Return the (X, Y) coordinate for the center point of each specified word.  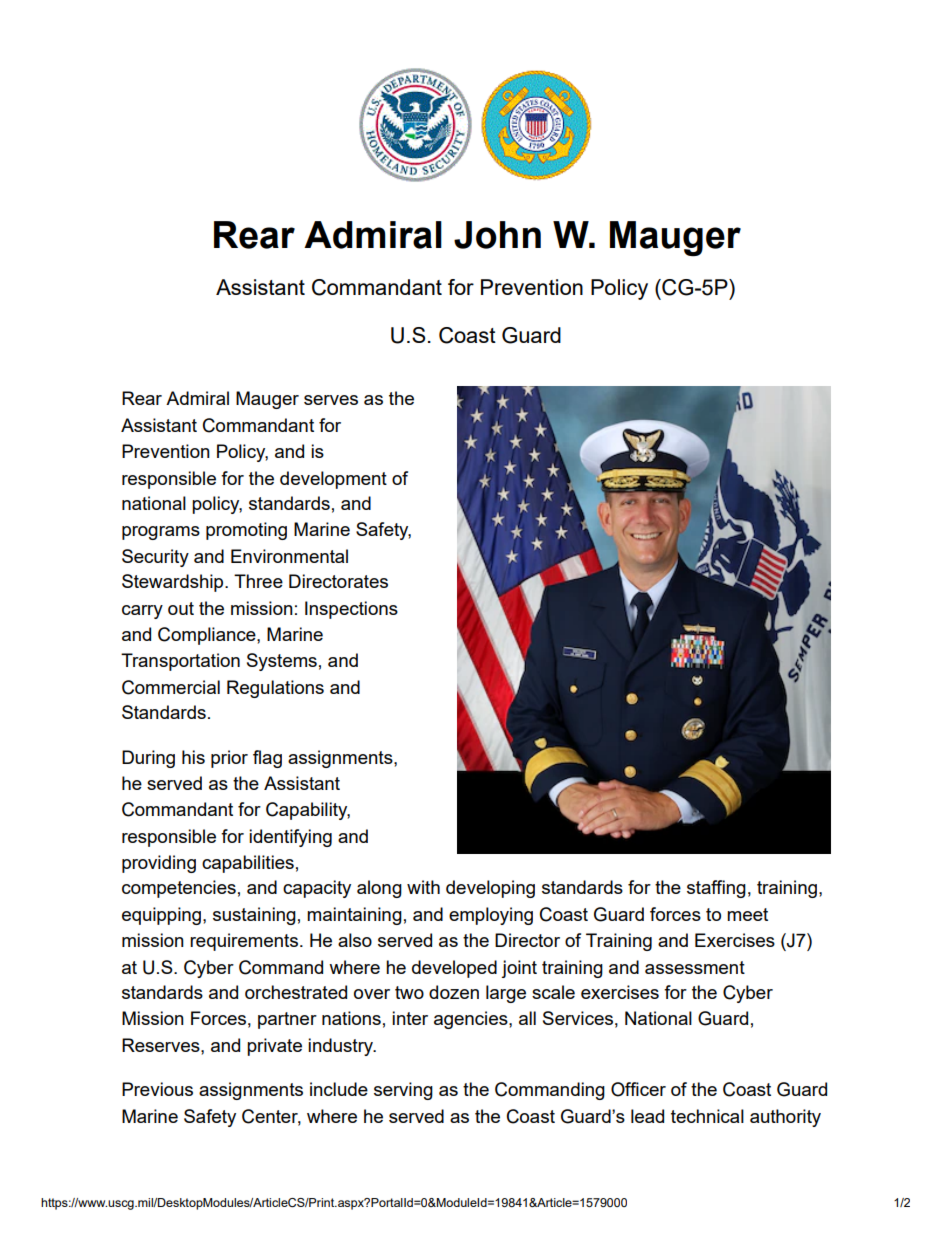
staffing (716, 889)
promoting (246, 531)
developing (490, 889)
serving (403, 1091)
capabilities (248, 864)
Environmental (289, 556)
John (497, 235)
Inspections (351, 610)
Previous (157, 1089)
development (333, 480)
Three (258, 581)
